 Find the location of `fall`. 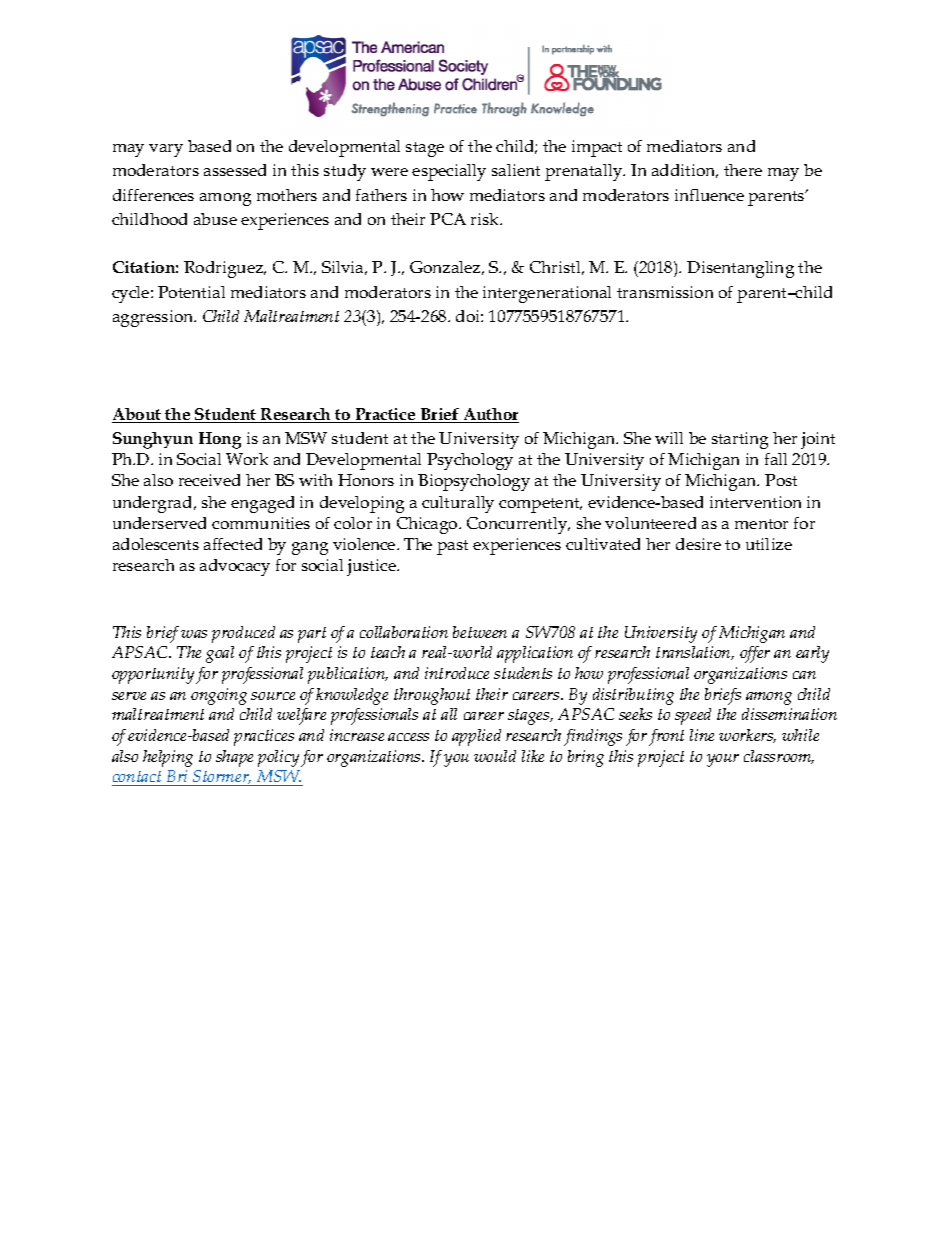

fall is located at coordinates (776, 459).
